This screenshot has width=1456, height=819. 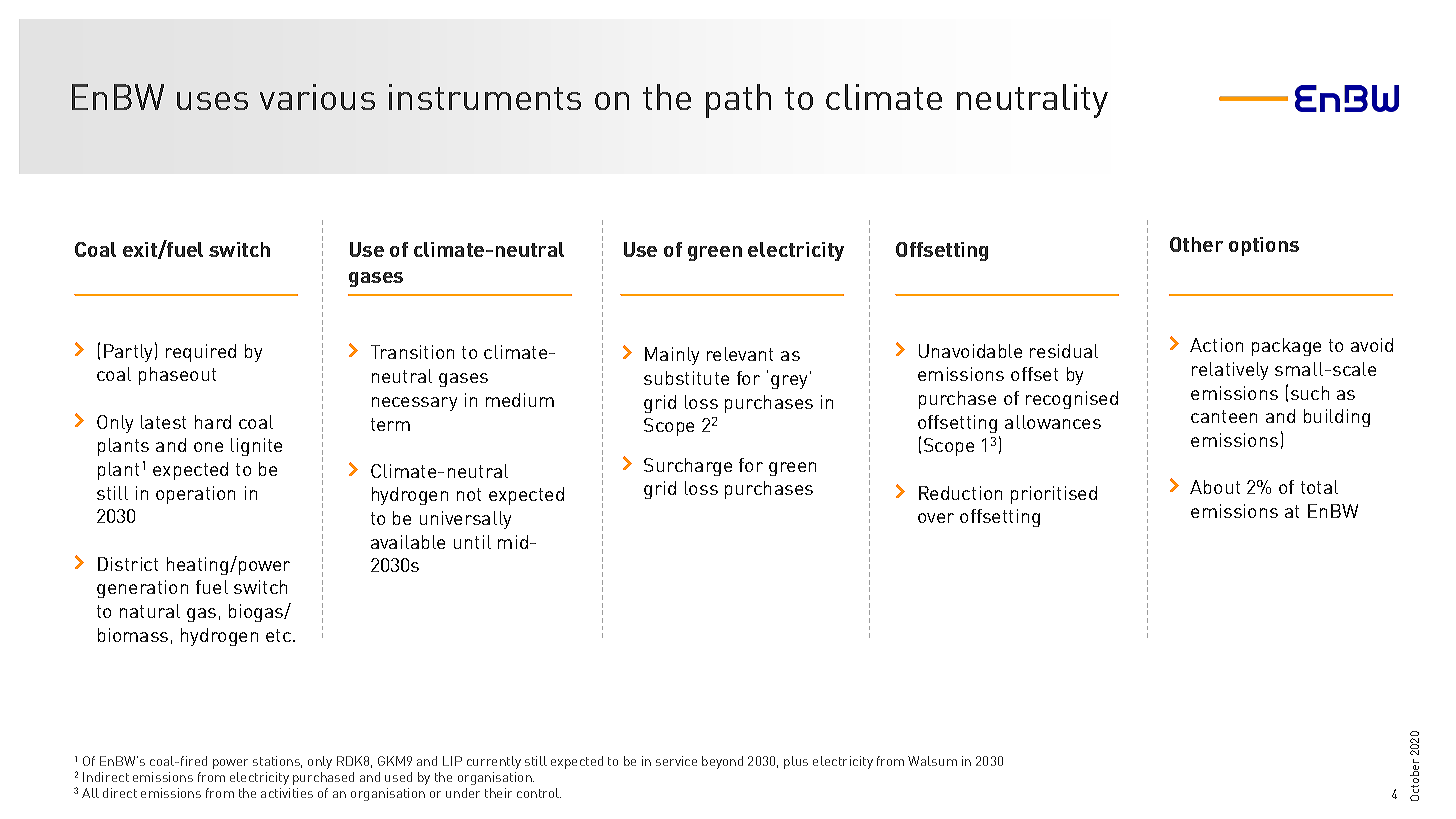 I want to click on Action, so click(x=1216, y=345).
